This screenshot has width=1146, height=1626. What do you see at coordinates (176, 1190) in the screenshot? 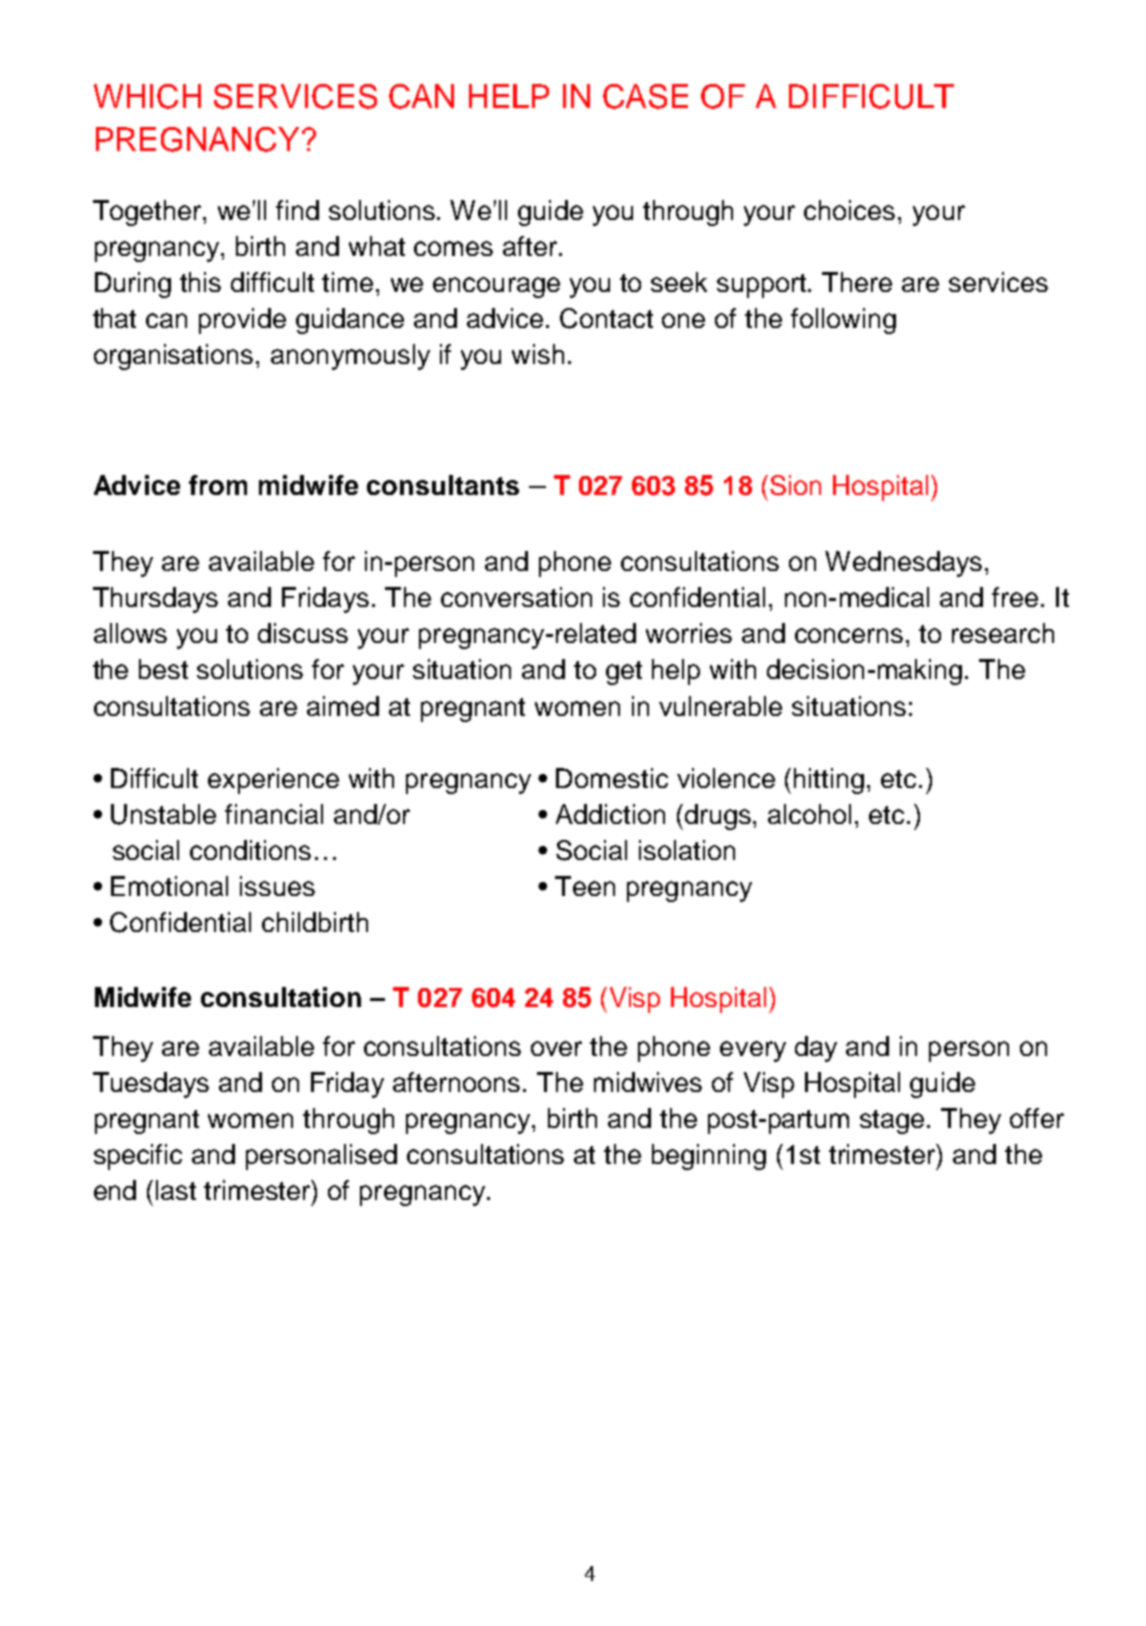
I see `last` at bounding box center [176, 1190].
